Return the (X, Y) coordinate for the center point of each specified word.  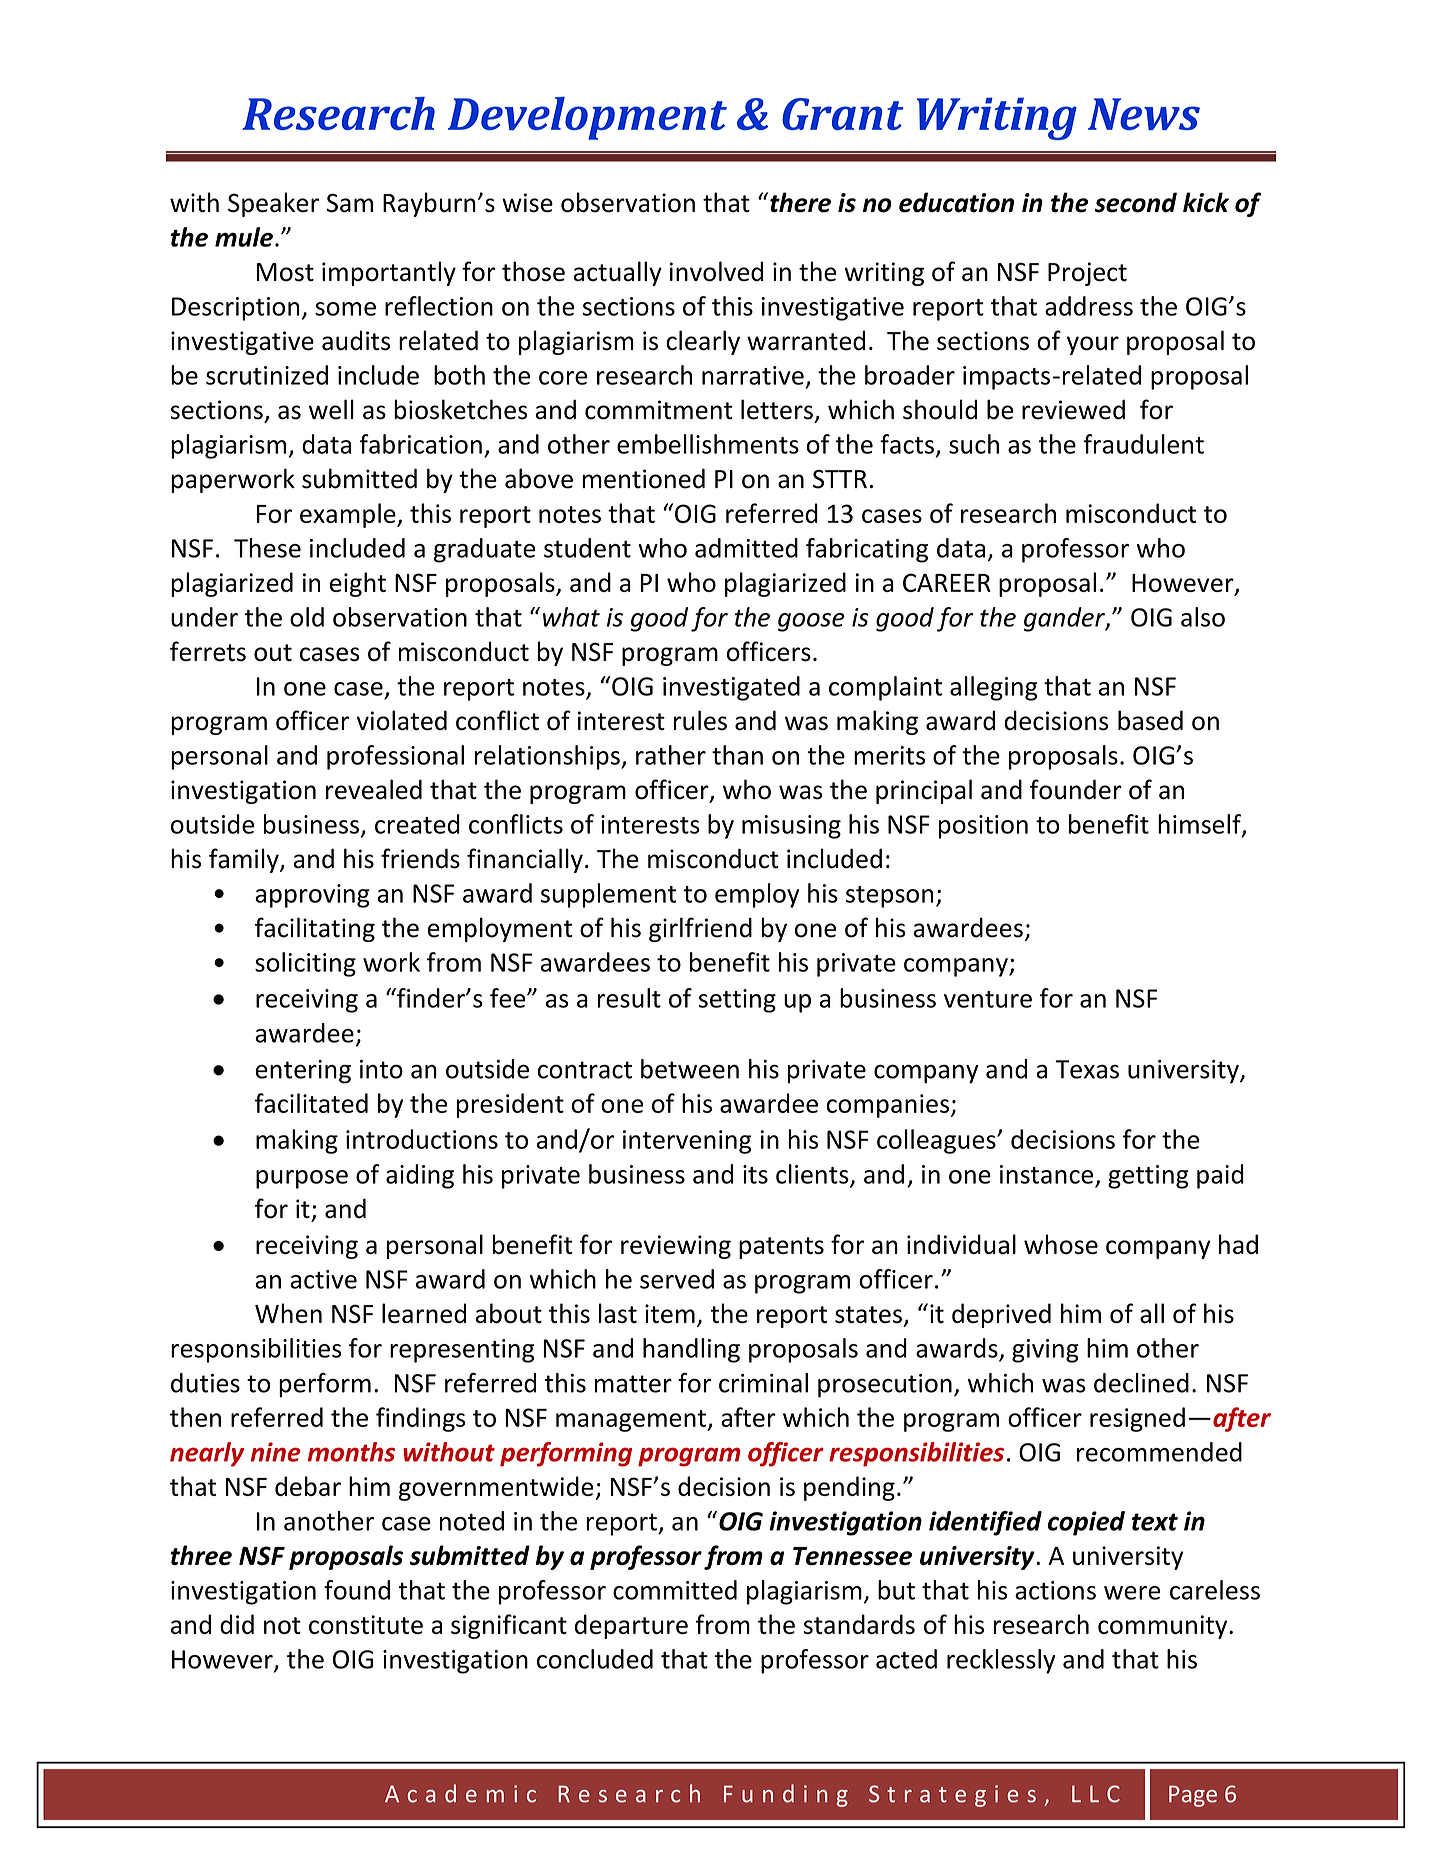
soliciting (305, 964)
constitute (366, 1624)
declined (1141, 1383)
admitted (746, 548)
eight (358, 584)
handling (691, 1350)
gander (1065, 619)
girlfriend (700, 929)
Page (1193, 1796)
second (1135, 202)
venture (988, 999)
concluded (595, 1659)
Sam (350, 203)
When (288, 1313)
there (800, 202)
